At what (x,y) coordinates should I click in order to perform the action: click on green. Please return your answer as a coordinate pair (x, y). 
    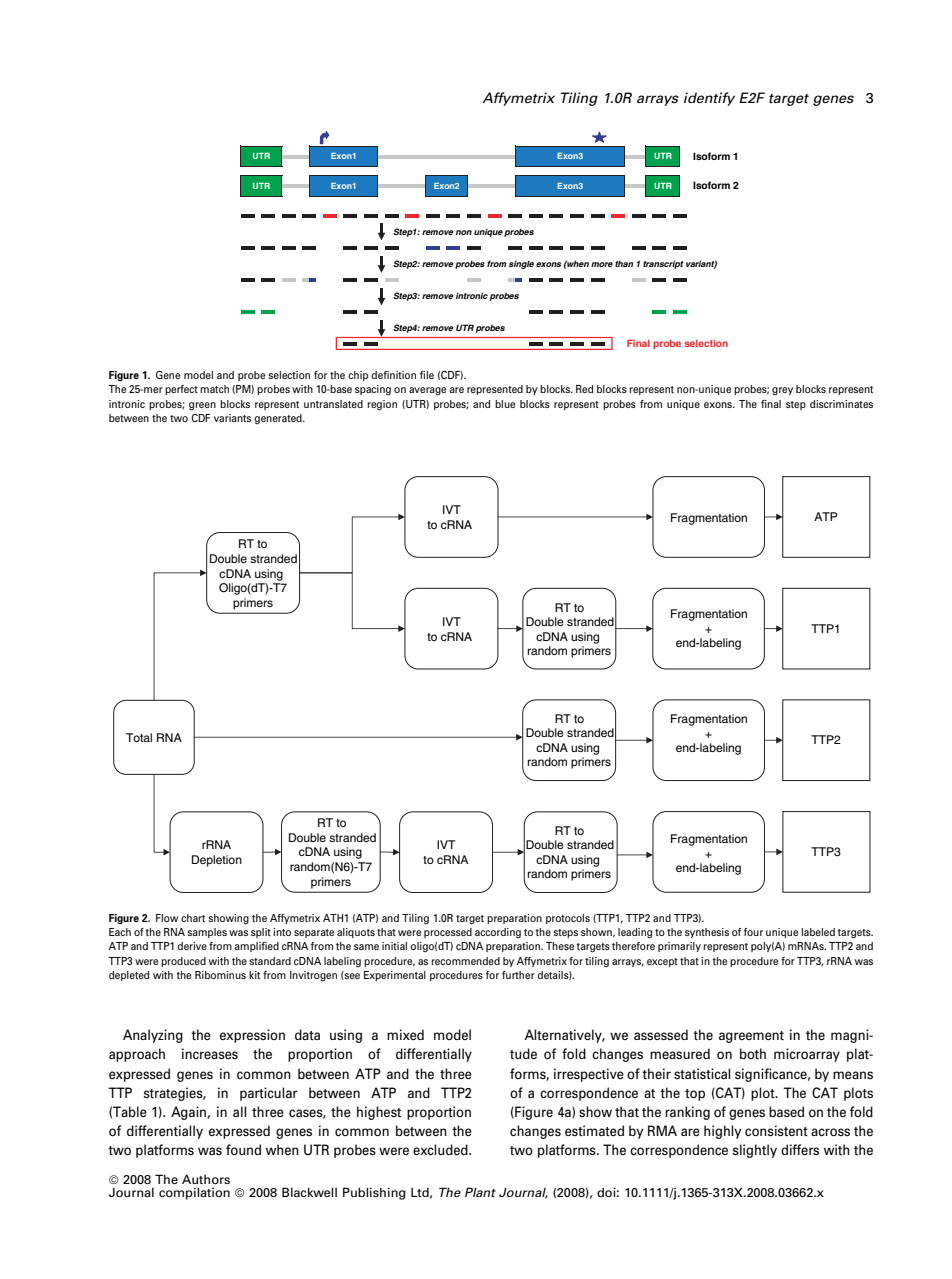
    Looking at the image, I should click on (202, 406).
